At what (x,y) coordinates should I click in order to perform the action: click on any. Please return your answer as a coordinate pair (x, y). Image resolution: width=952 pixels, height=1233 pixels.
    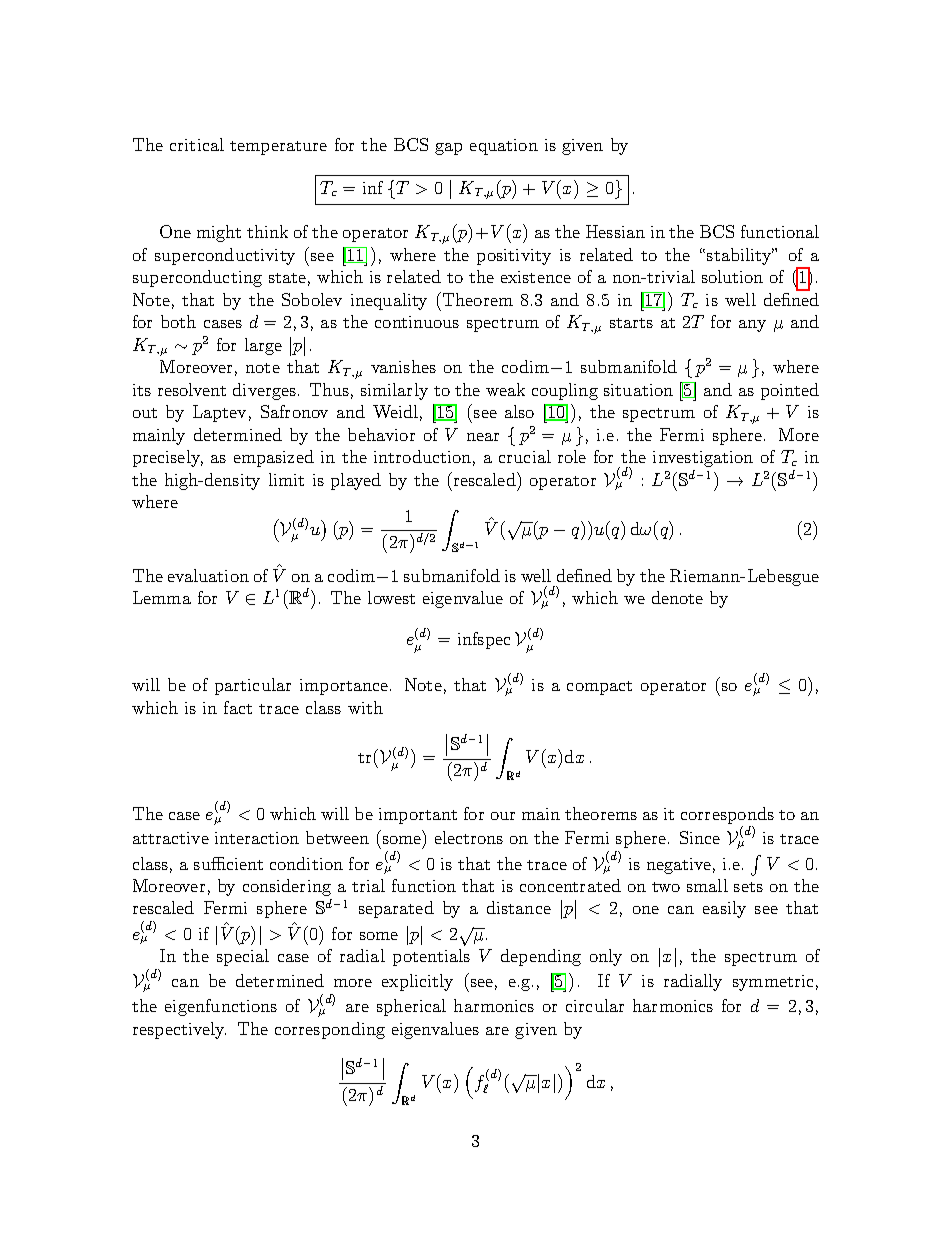
    Looking at the image, I should click on (752, 326).
